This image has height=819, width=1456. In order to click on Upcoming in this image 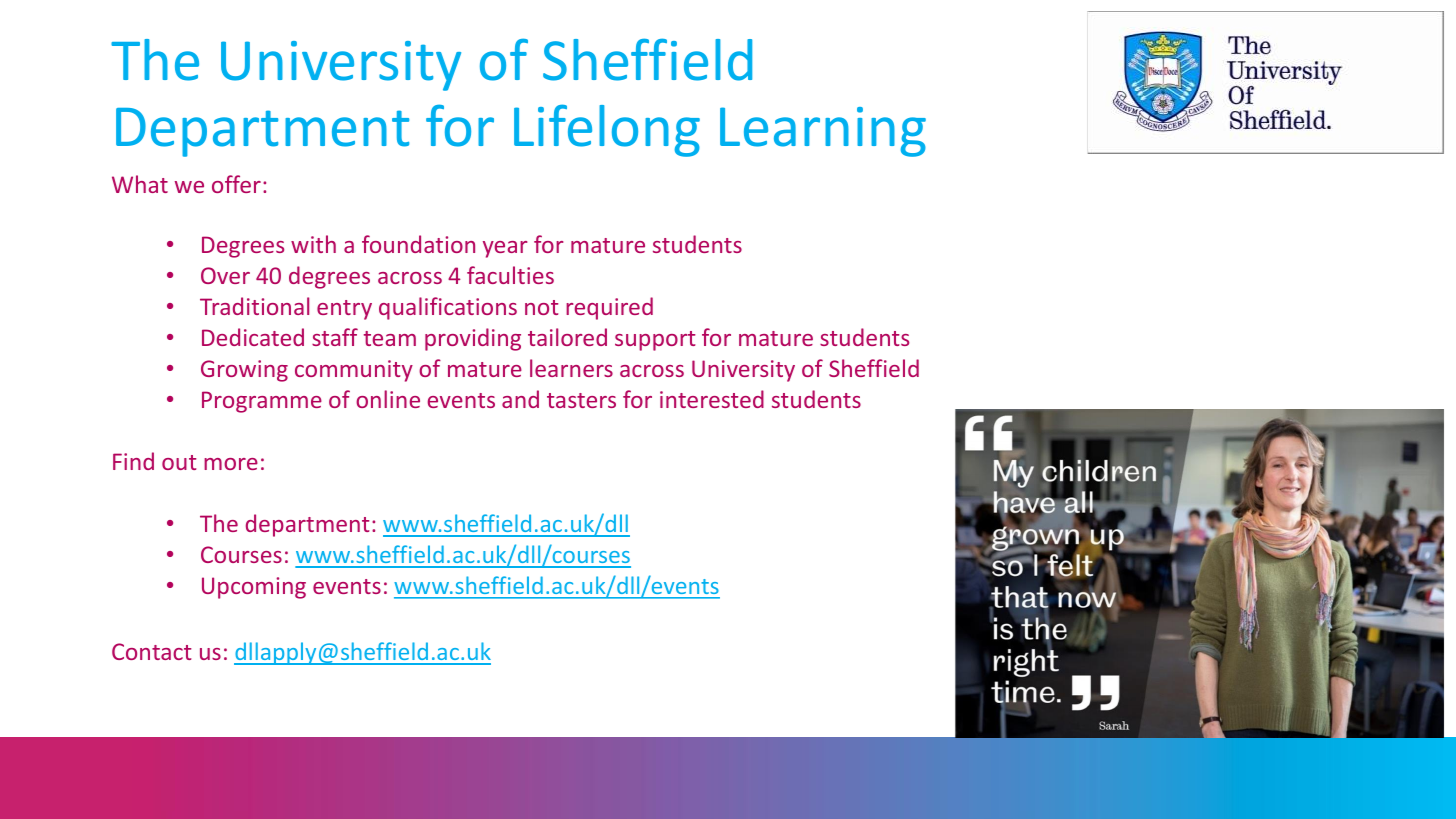, I will do `click(254, 588)`.
